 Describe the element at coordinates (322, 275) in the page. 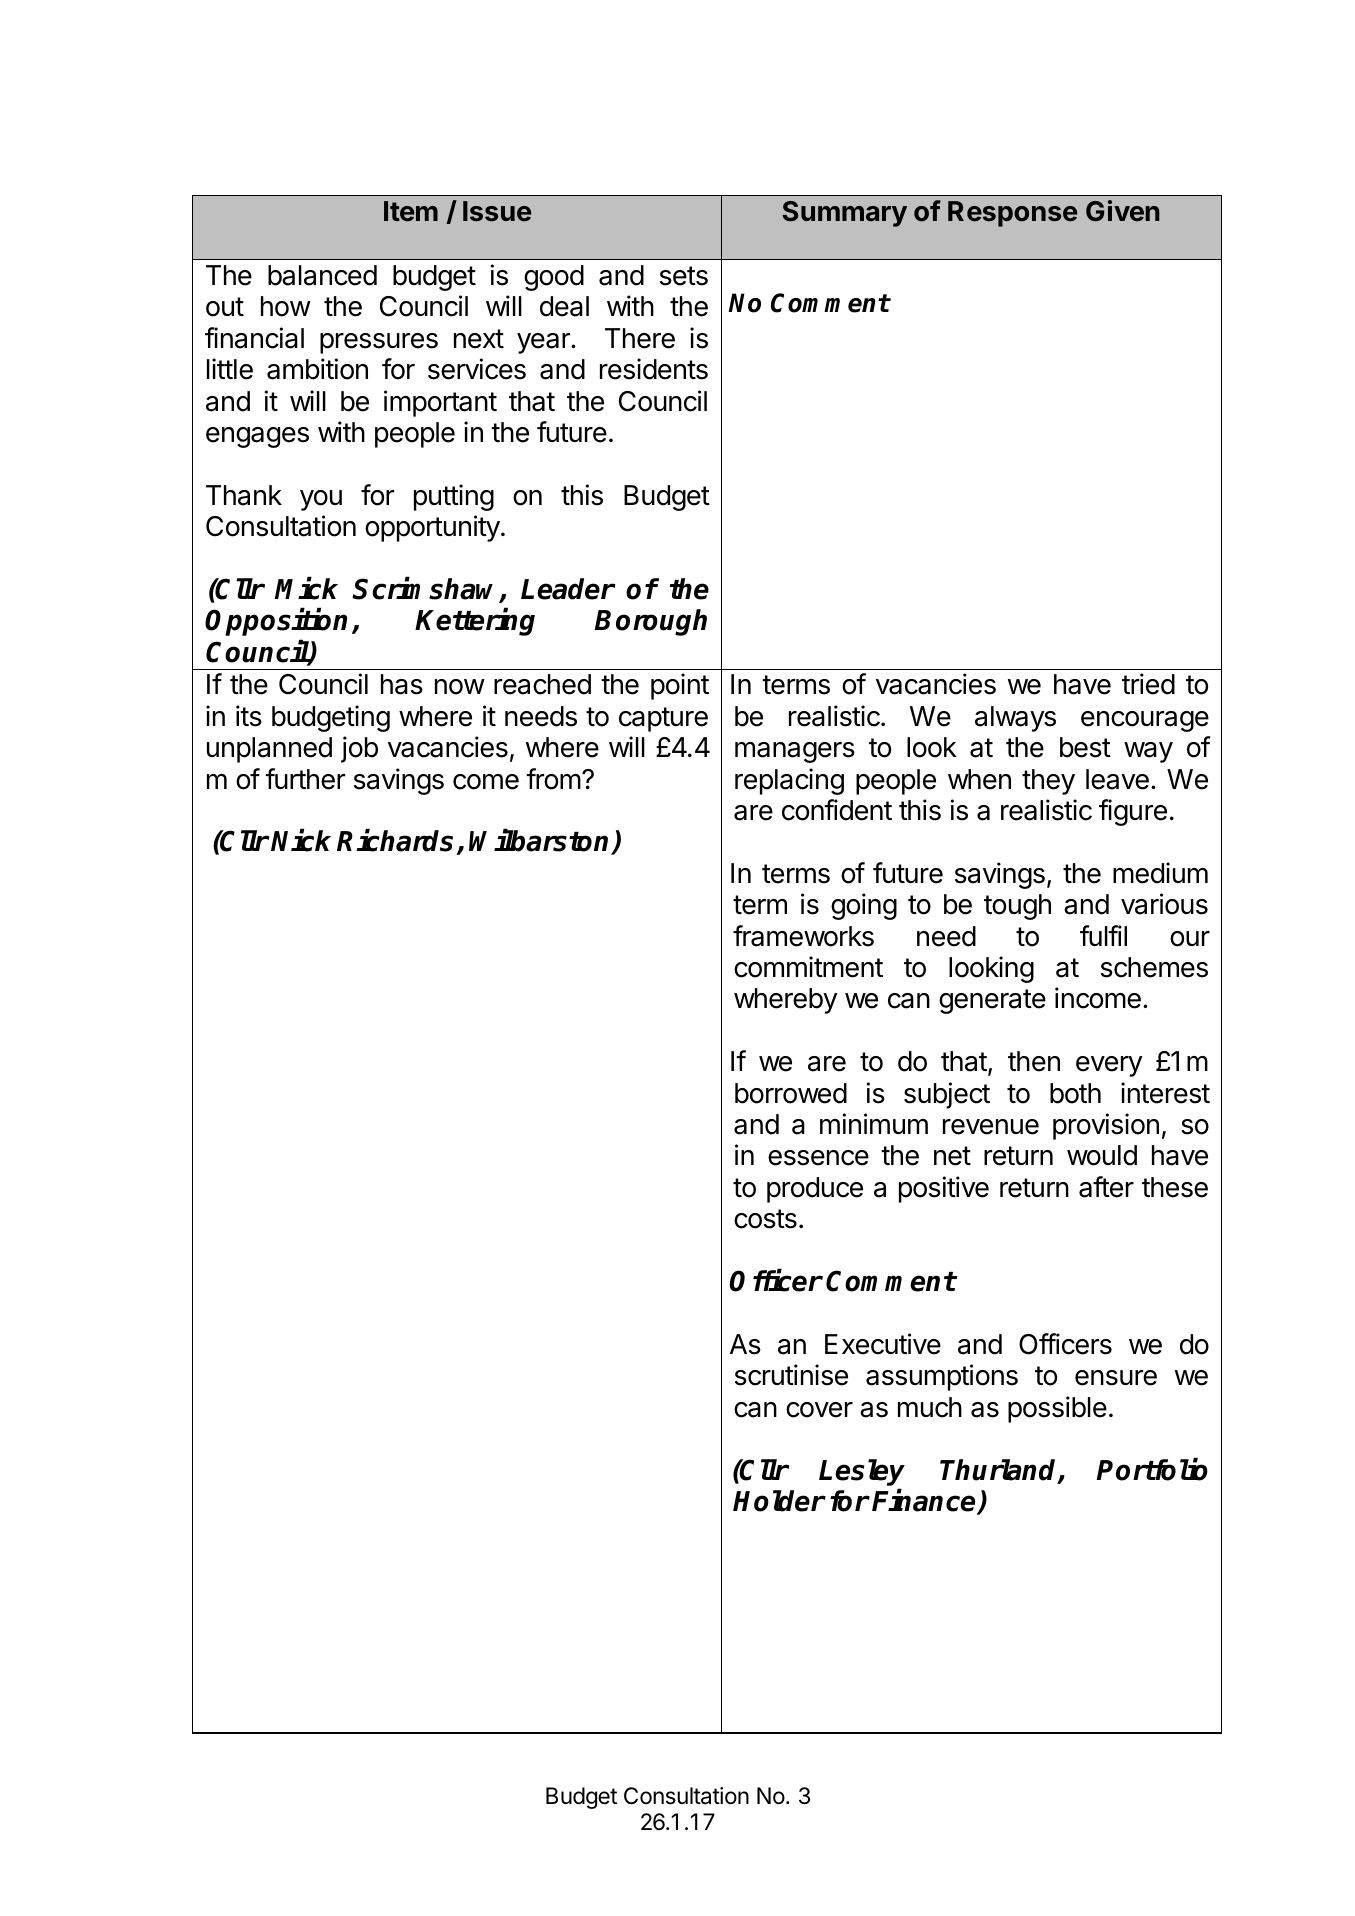

I see `balanced` at that location.
